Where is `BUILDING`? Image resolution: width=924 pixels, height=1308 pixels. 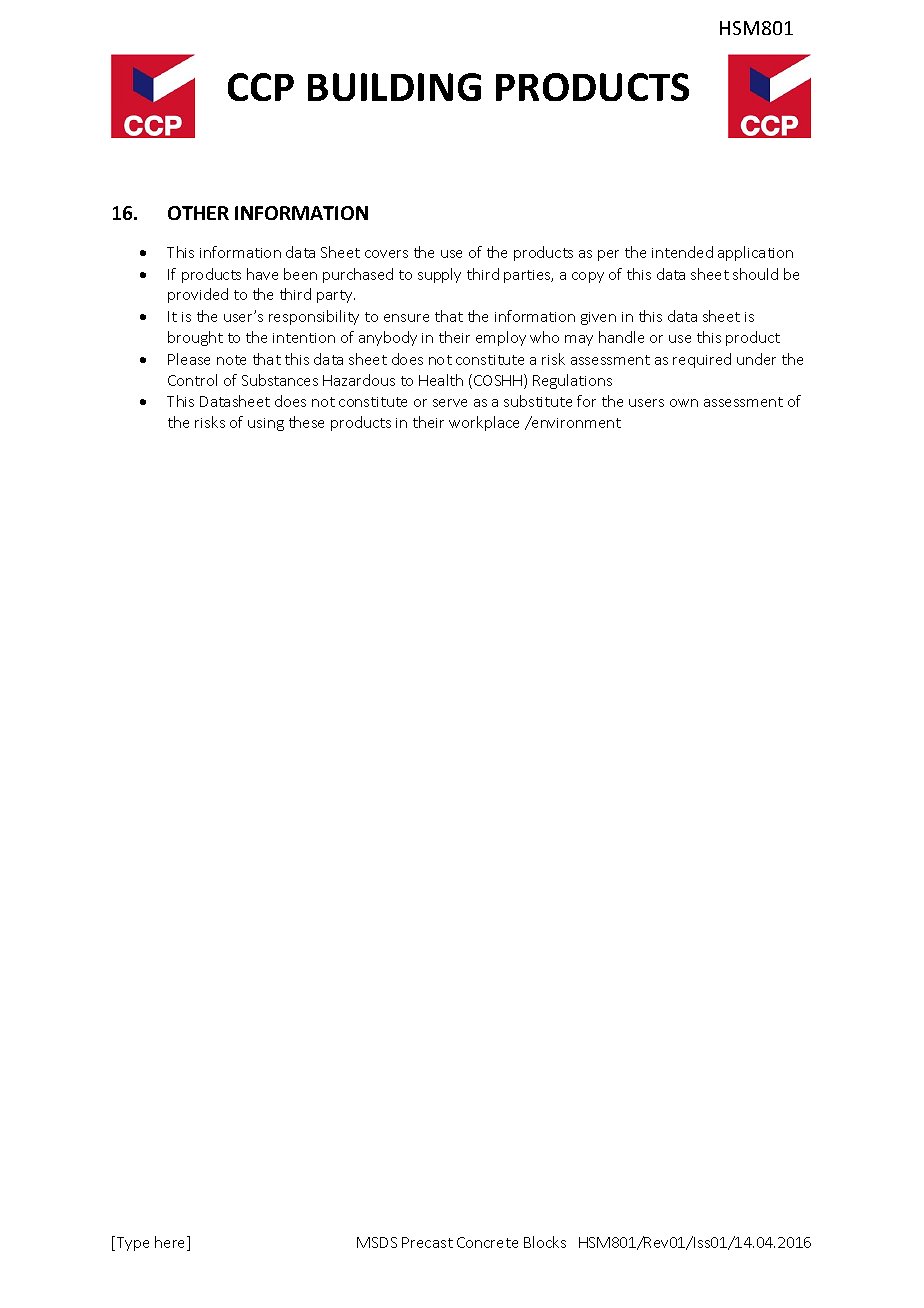 BUILDING is located at coordinates (394, 87).
